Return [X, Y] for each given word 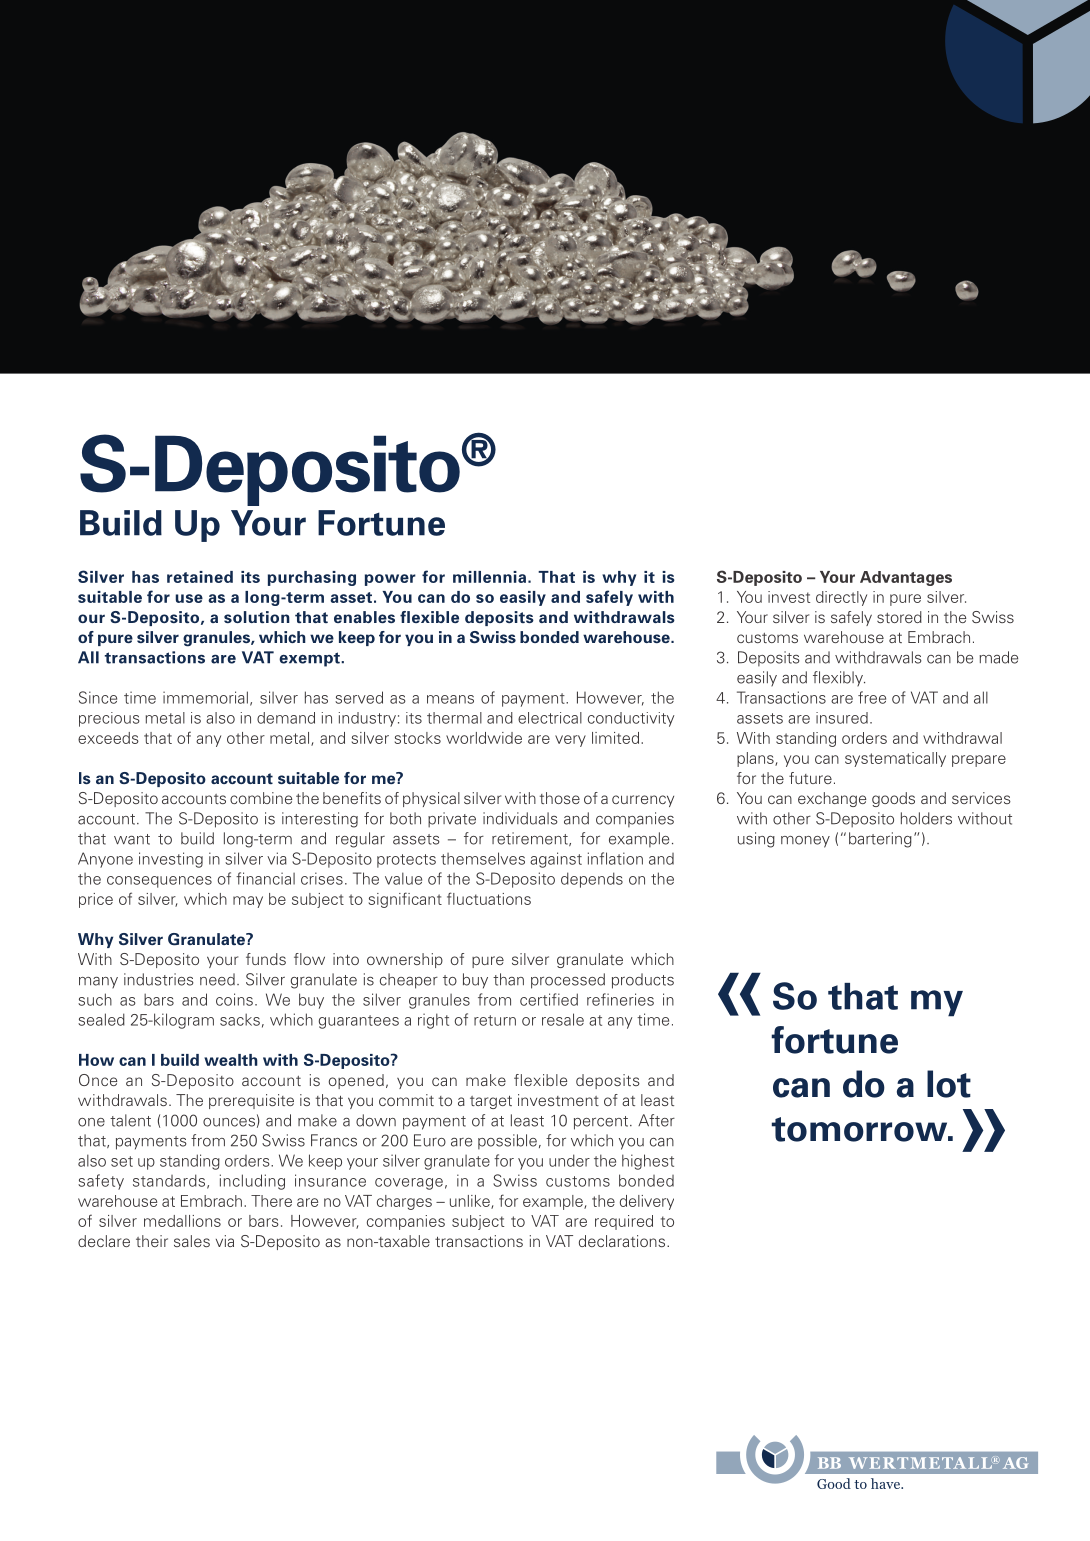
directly [841, 598]
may [248, 902]
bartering [880, 840]
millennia [489, 577]
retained [200, 577]
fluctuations [489, 898]
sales [192, 1241]
